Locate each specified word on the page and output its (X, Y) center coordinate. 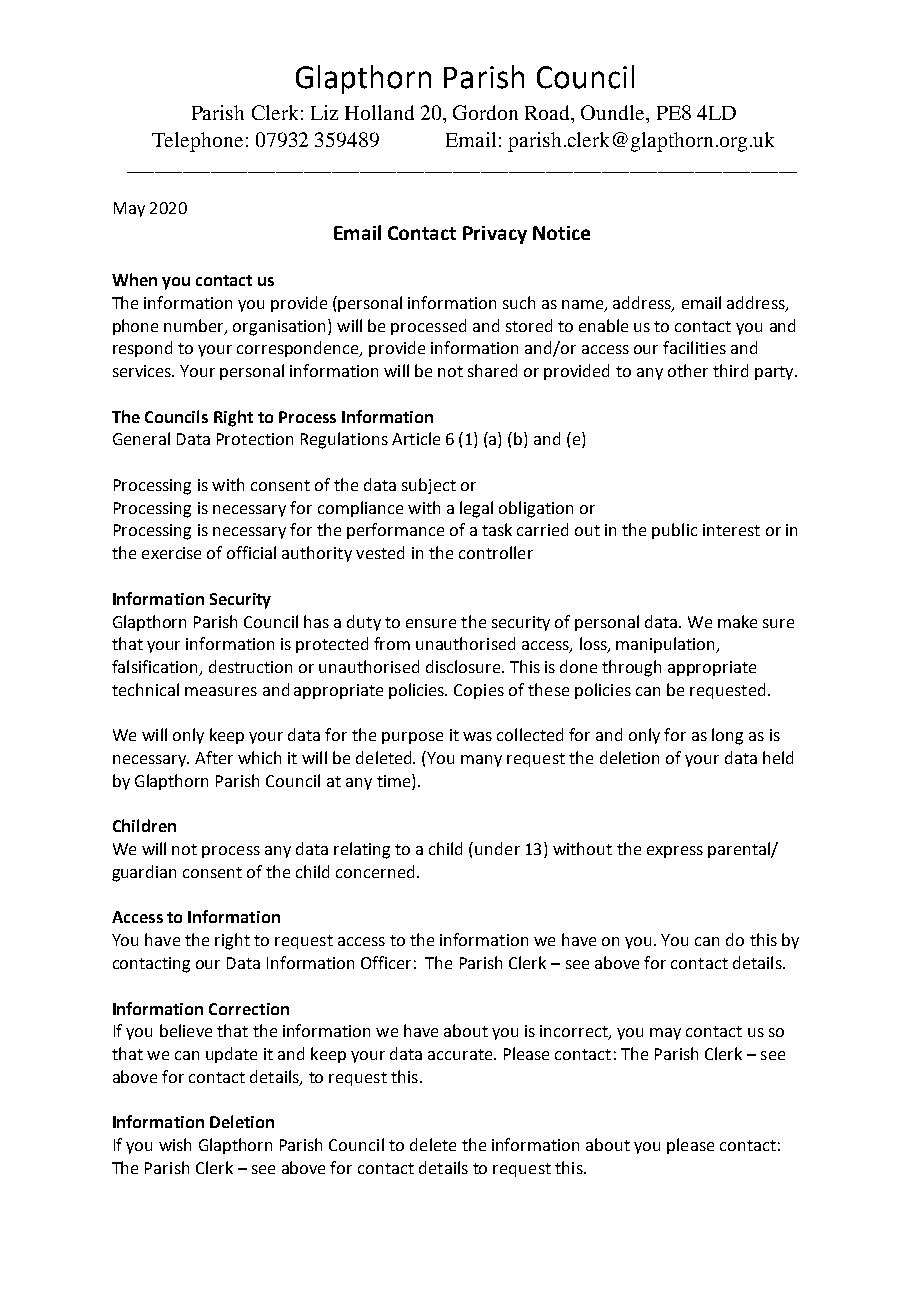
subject (429, 486)
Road (548, 112)
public (674, 531)
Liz (324, 112)
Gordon (485, 112)
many (481, 761)
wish (175, 1144)
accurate (461, 1054)
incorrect (575, 1032)
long (727, 736)
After (214, 757)
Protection (255, 439)
